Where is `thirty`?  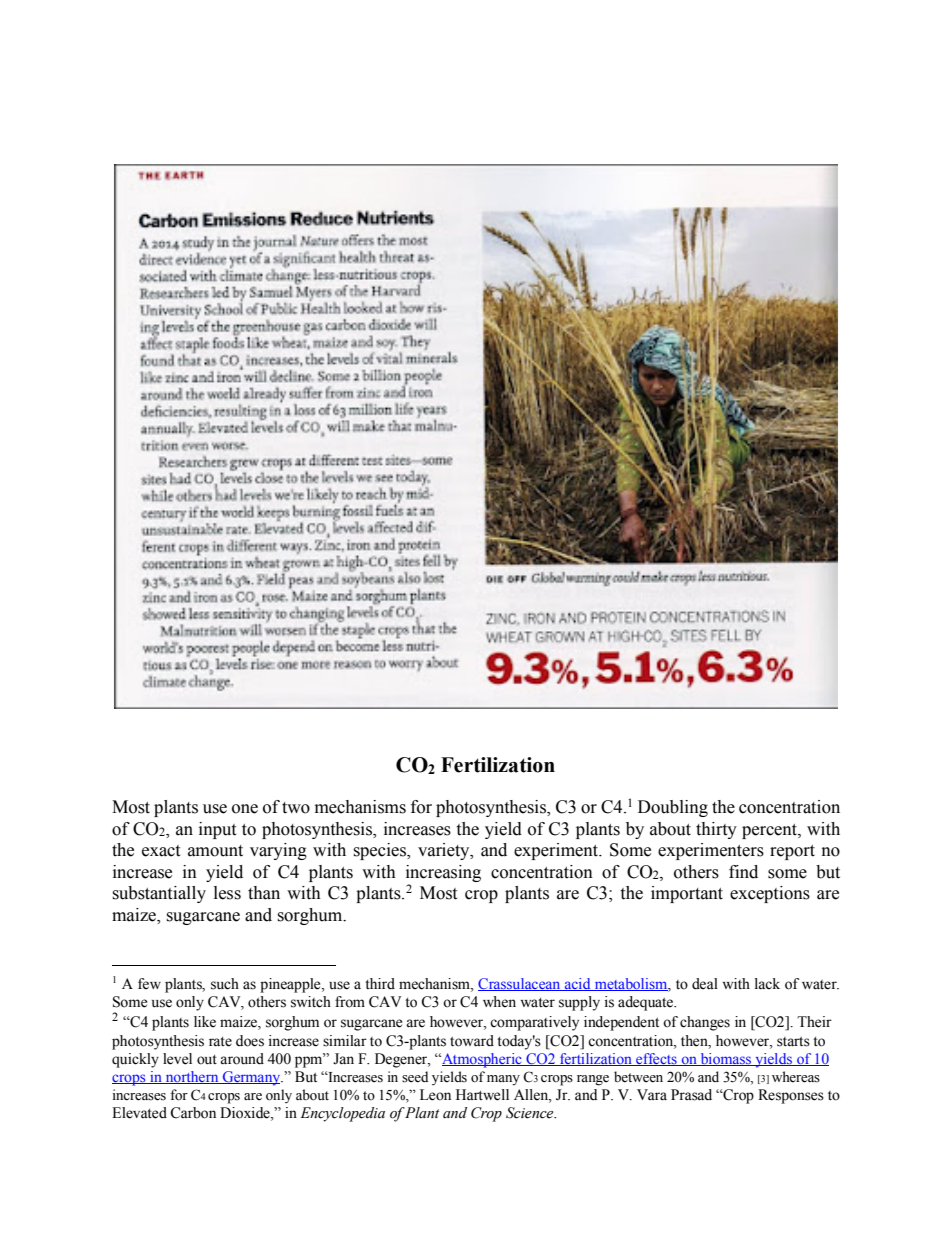
thirty is located at coordinates (716, 830).
